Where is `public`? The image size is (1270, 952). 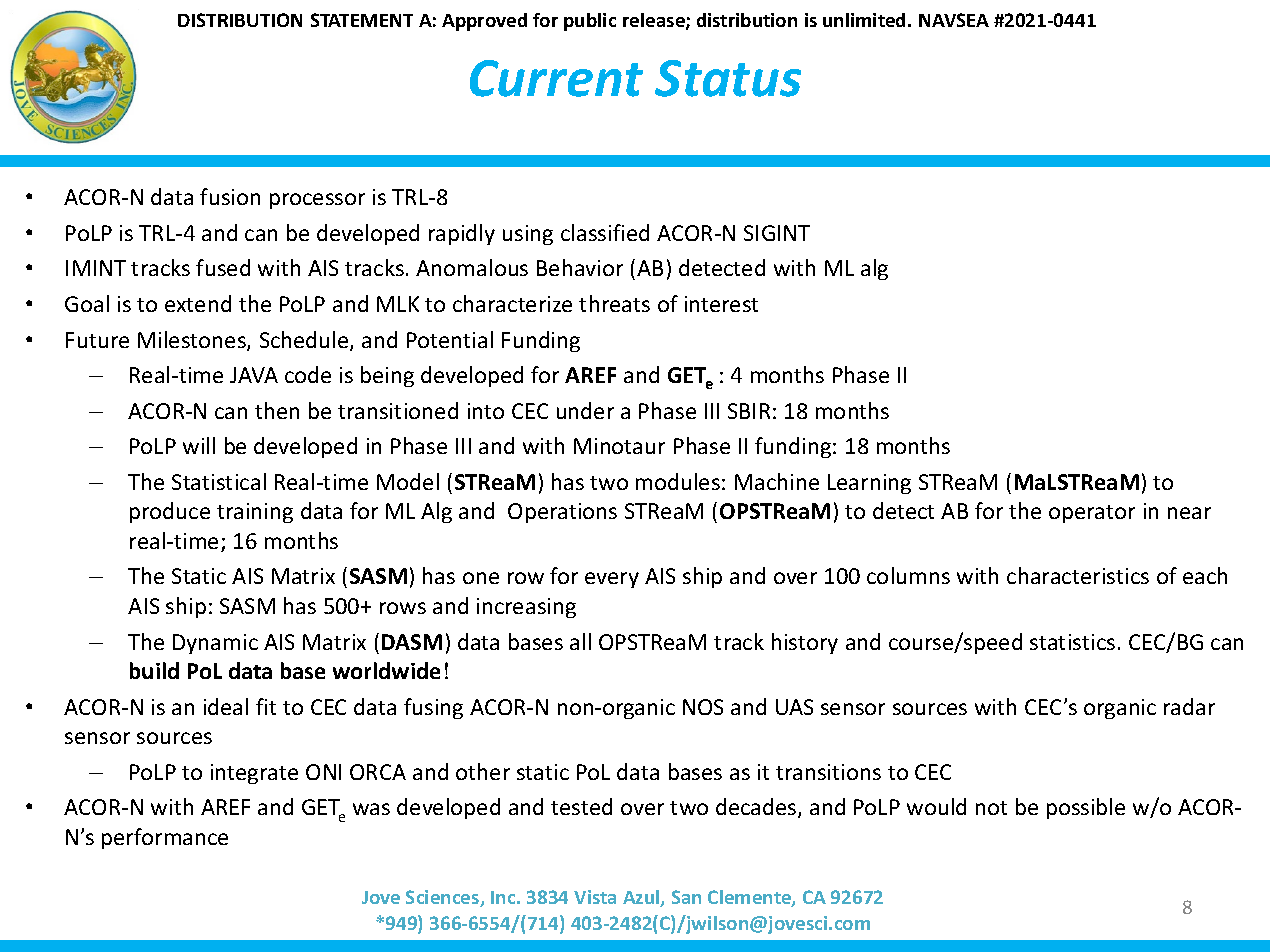
public is located at coordinates (590, 22).
